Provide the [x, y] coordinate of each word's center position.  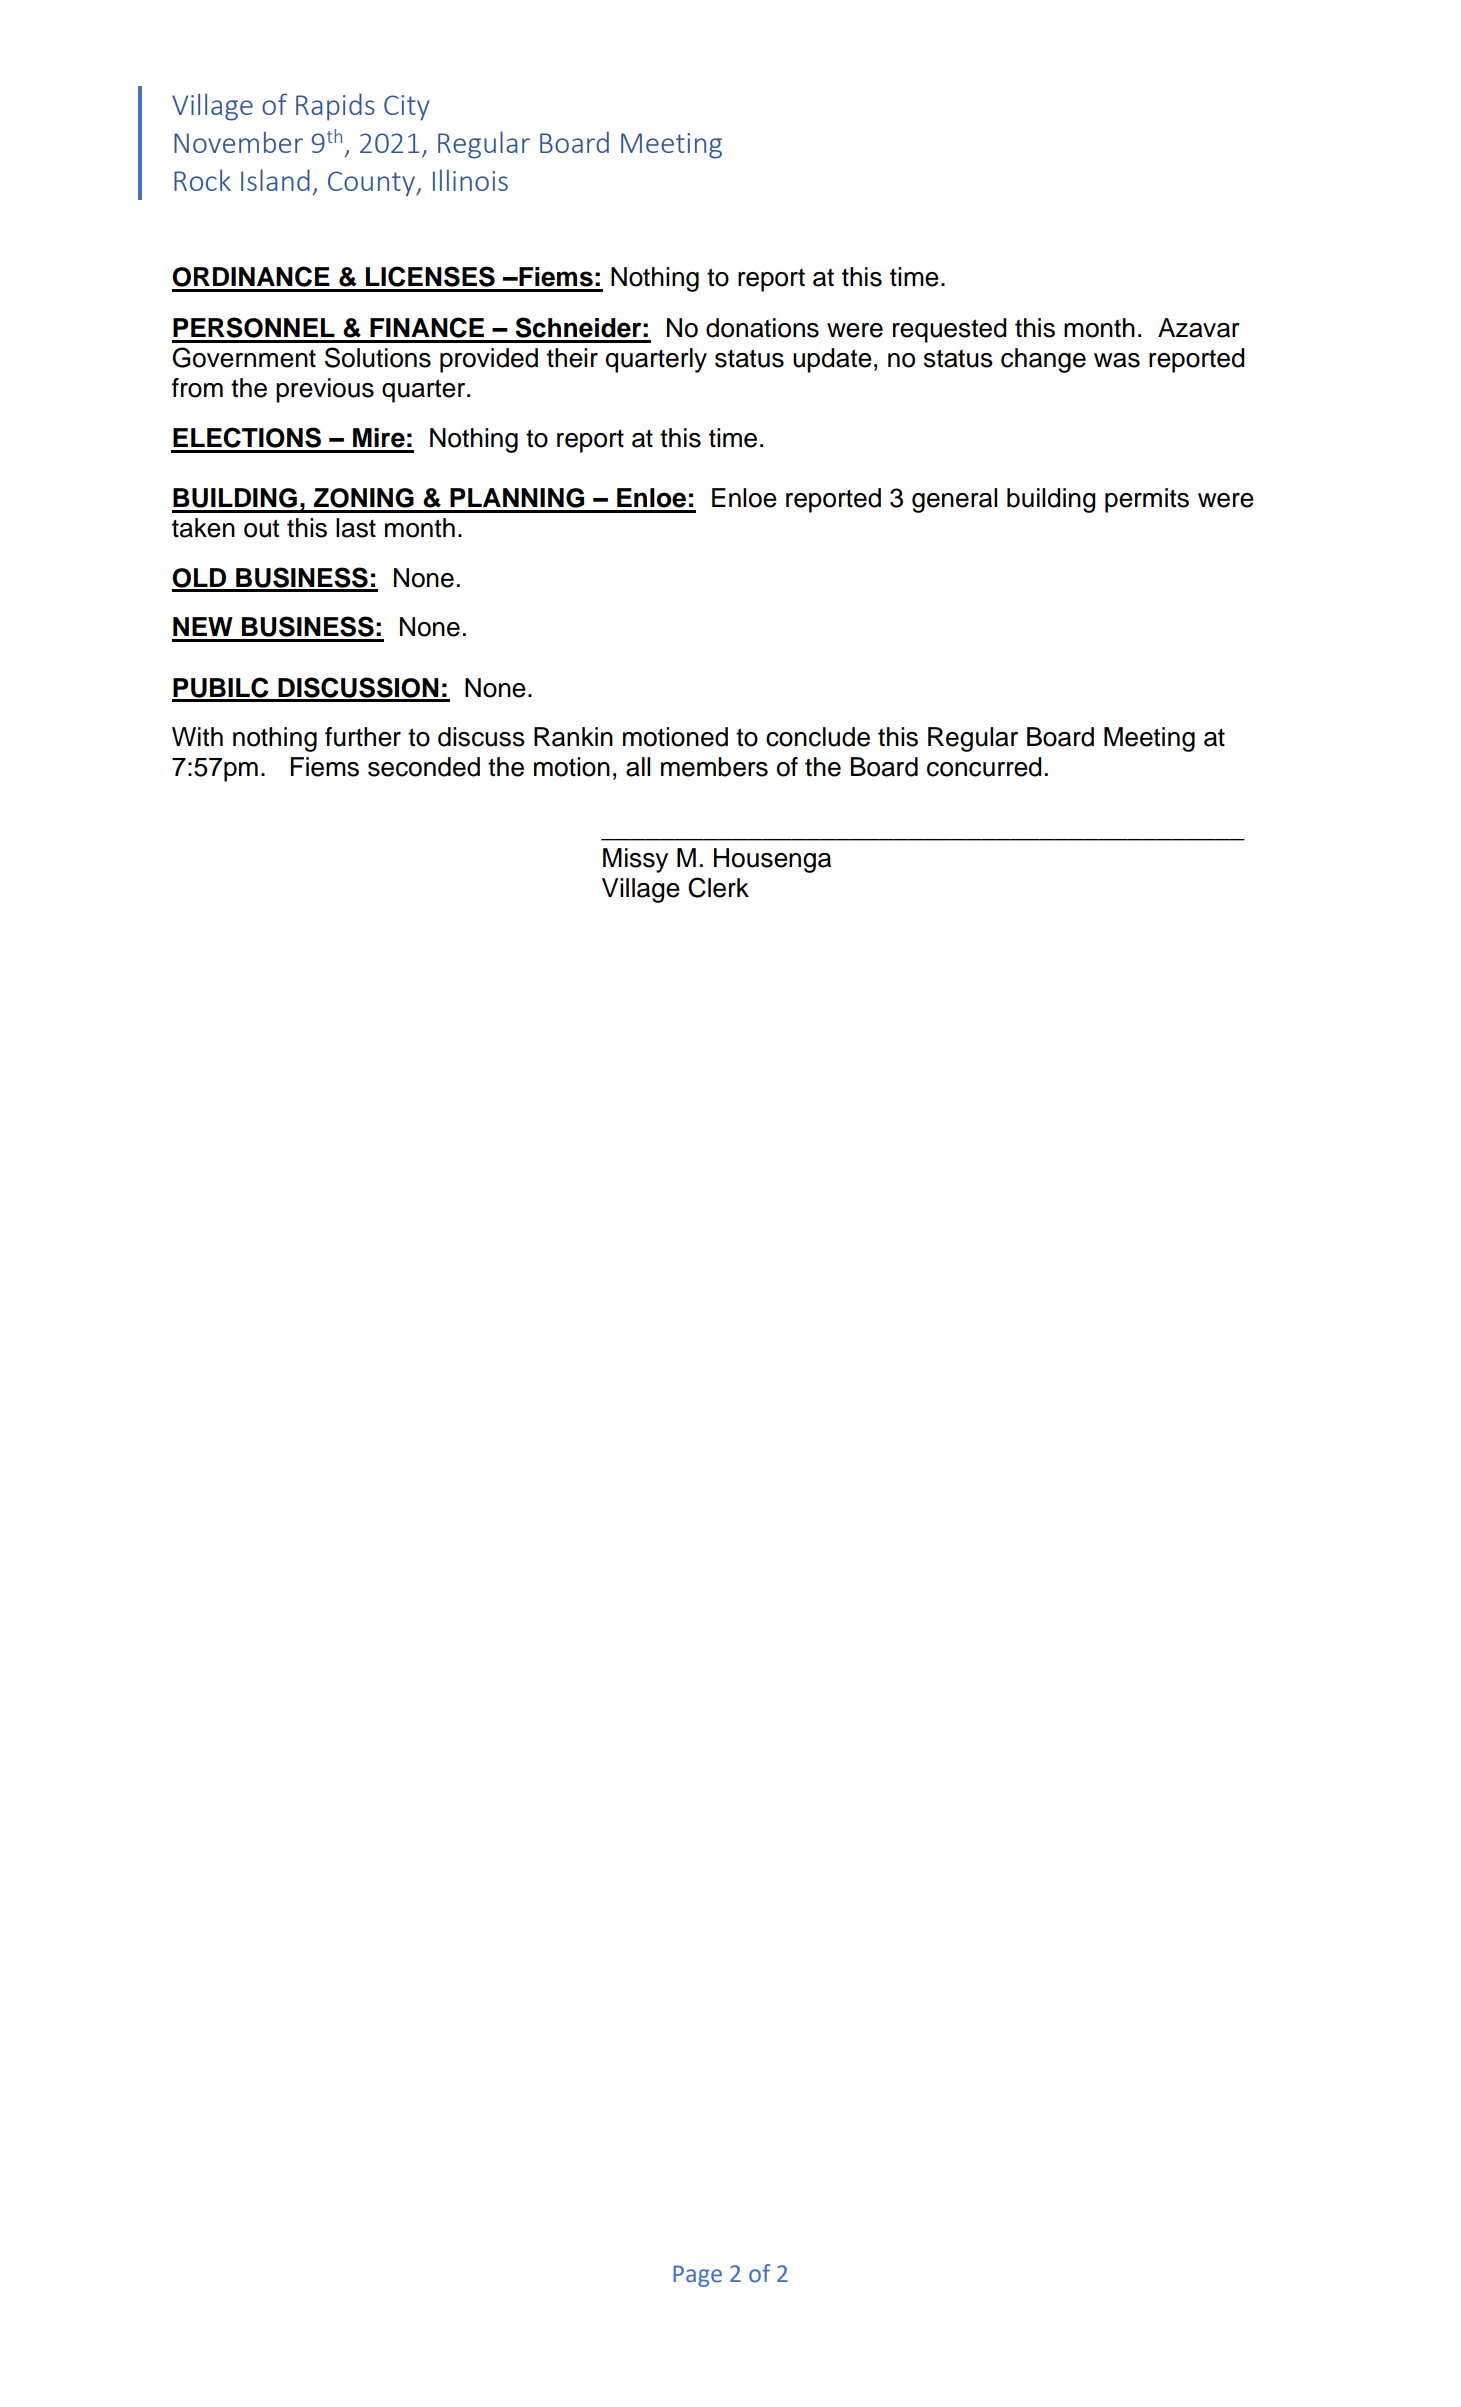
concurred [984, 767]
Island [275, 180]
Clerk [718, 887]
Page [697, 2276]
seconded [424, 767]
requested [950, 330]
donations [762, 328]
